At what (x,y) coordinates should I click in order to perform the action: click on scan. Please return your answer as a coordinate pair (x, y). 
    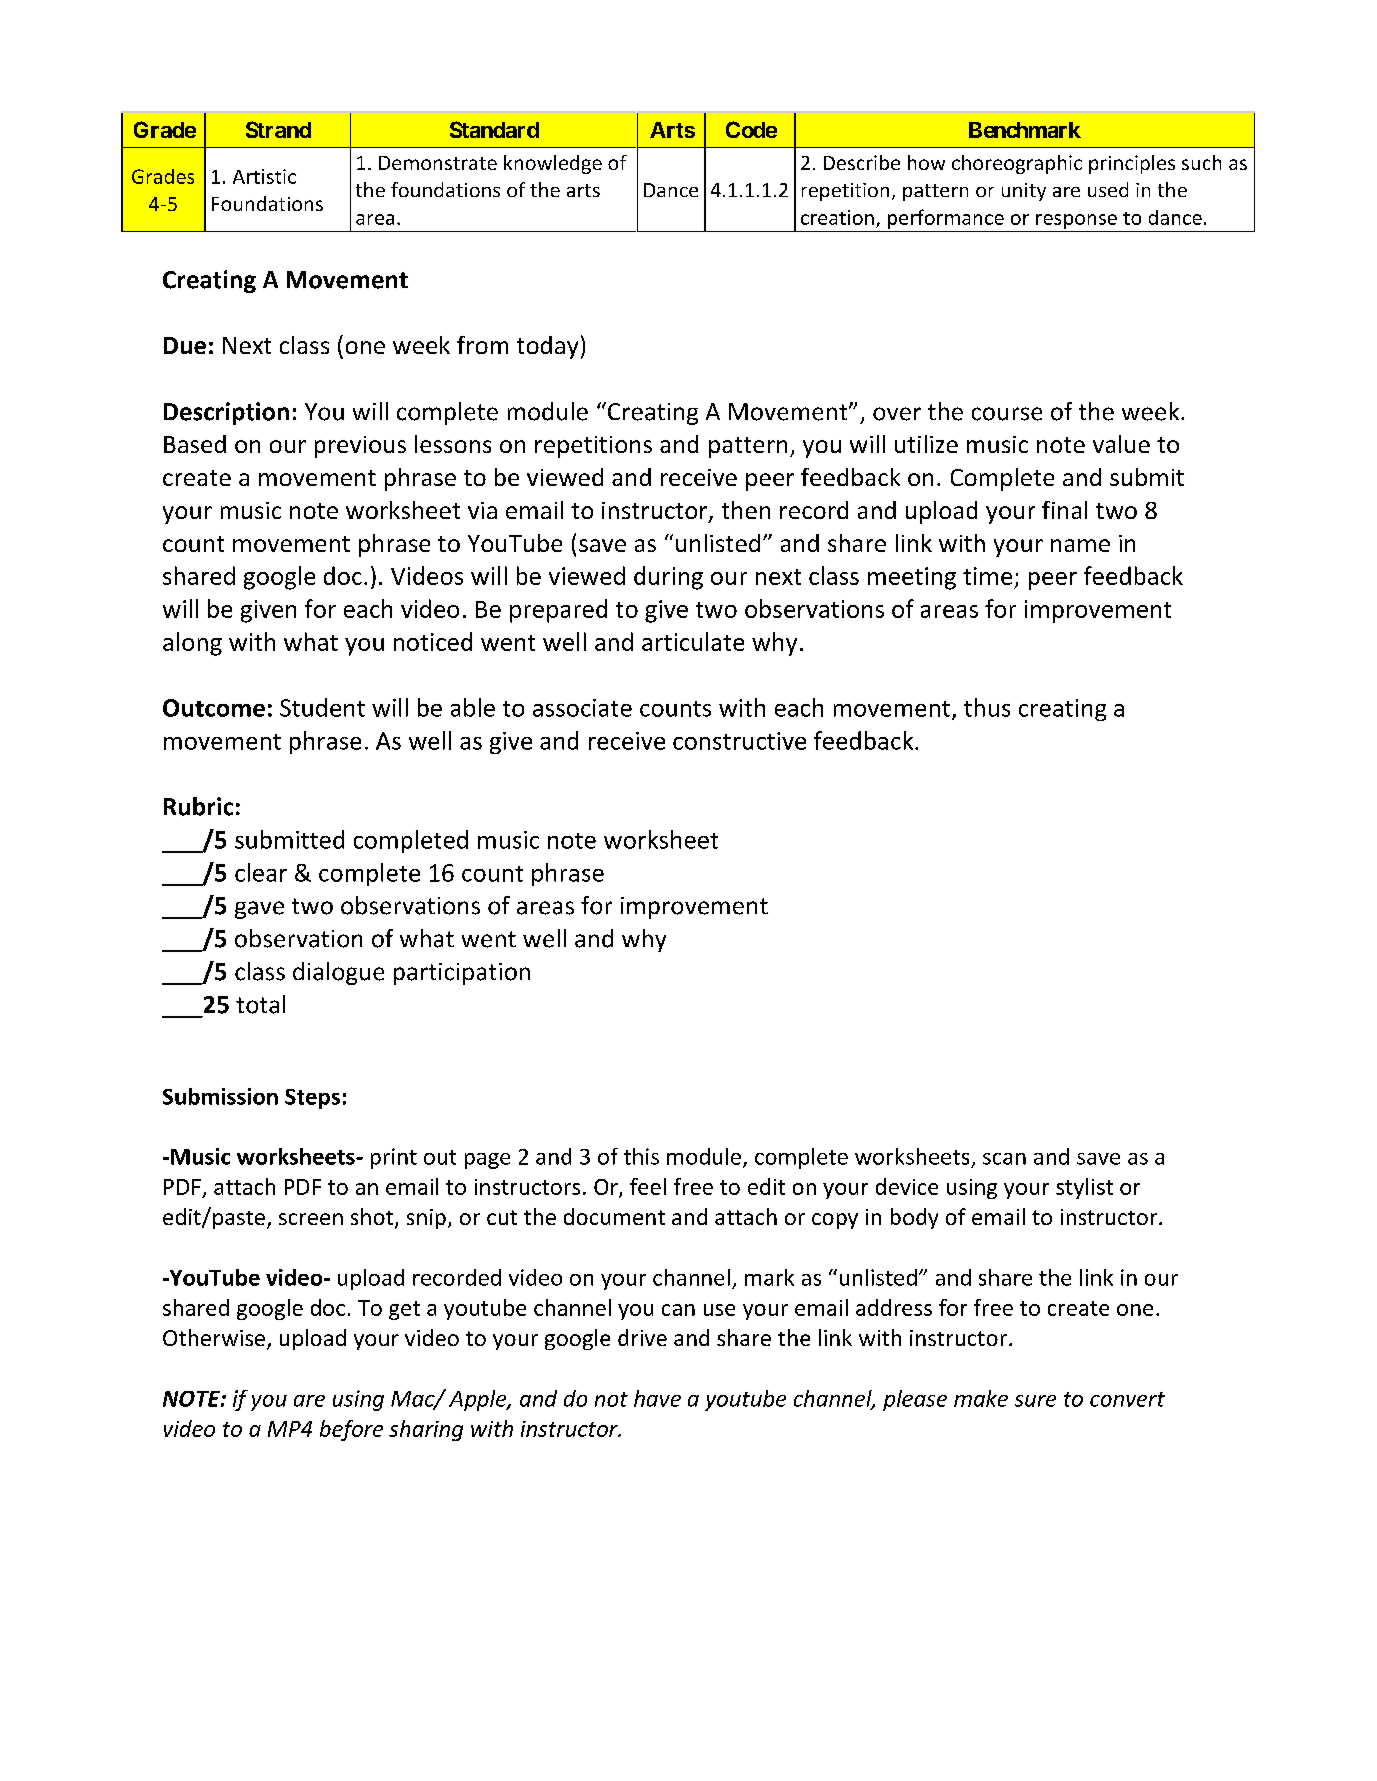
    Looking at the image, I should click on (1004, 1159).
